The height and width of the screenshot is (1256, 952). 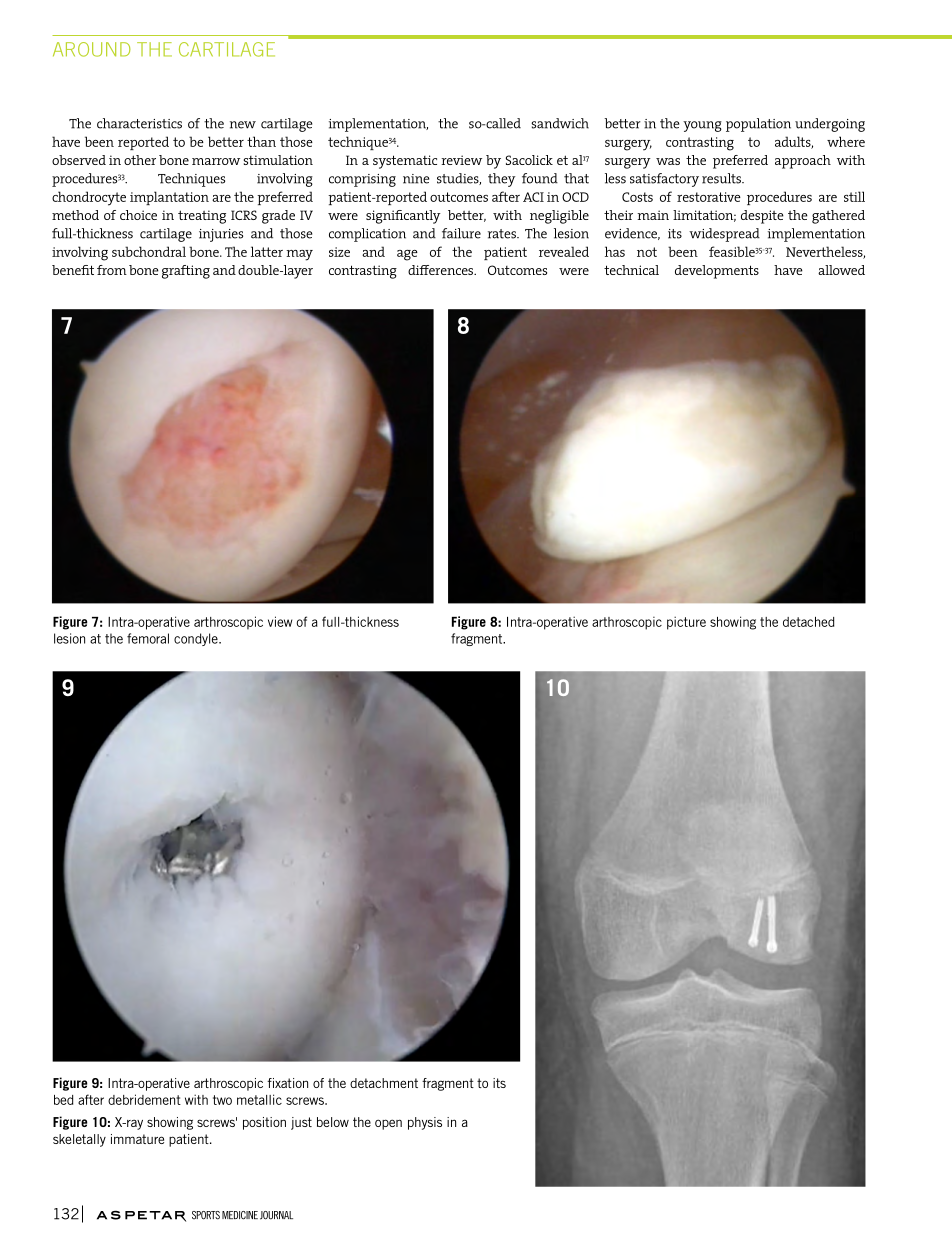 What do you see at coordinates (388, 1124) in the screenshot?
I see `open` at bounding box center [388, 1124].
